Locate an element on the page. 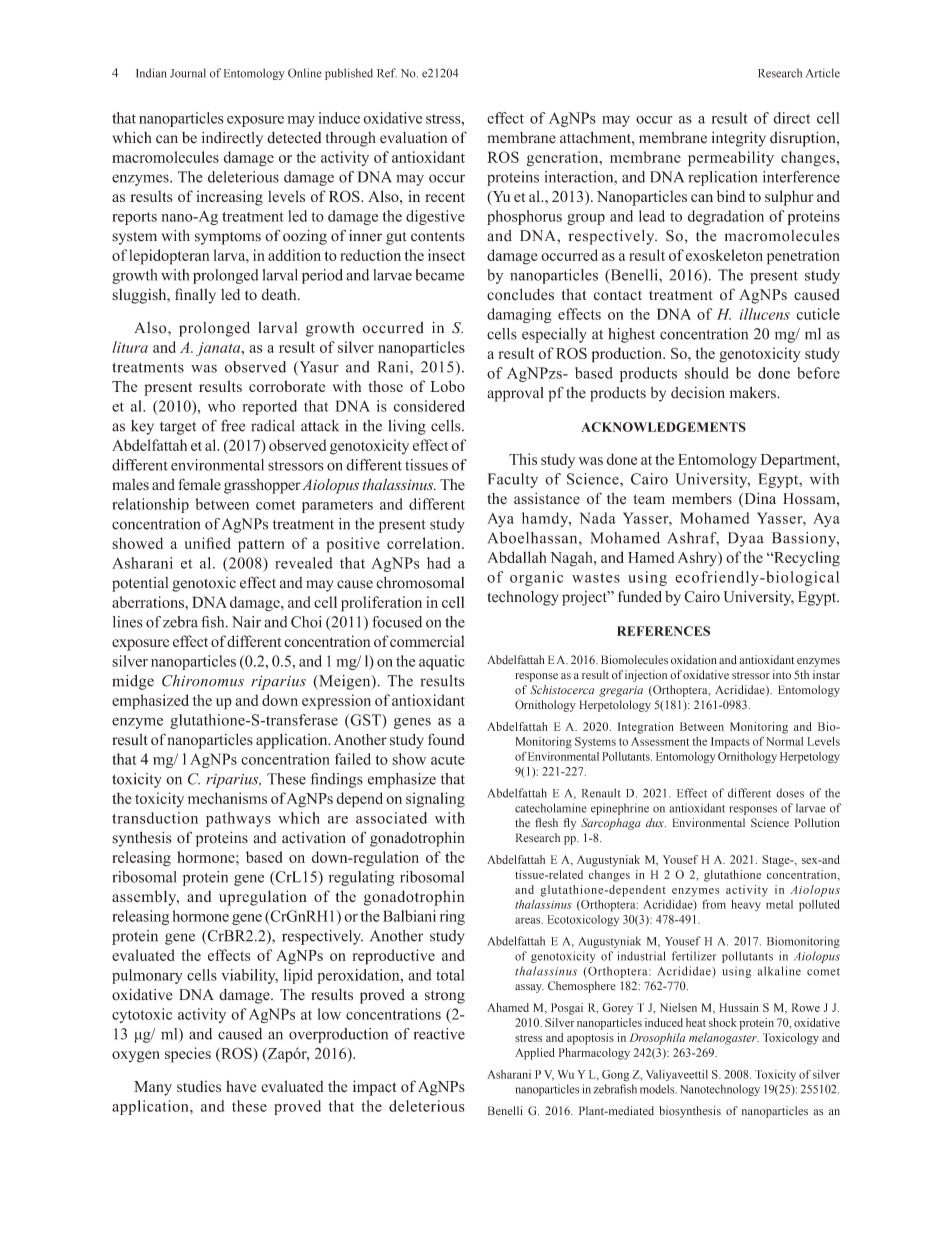 The image size is (952, 1233). reactive is located at coordinates (439, 1034).
